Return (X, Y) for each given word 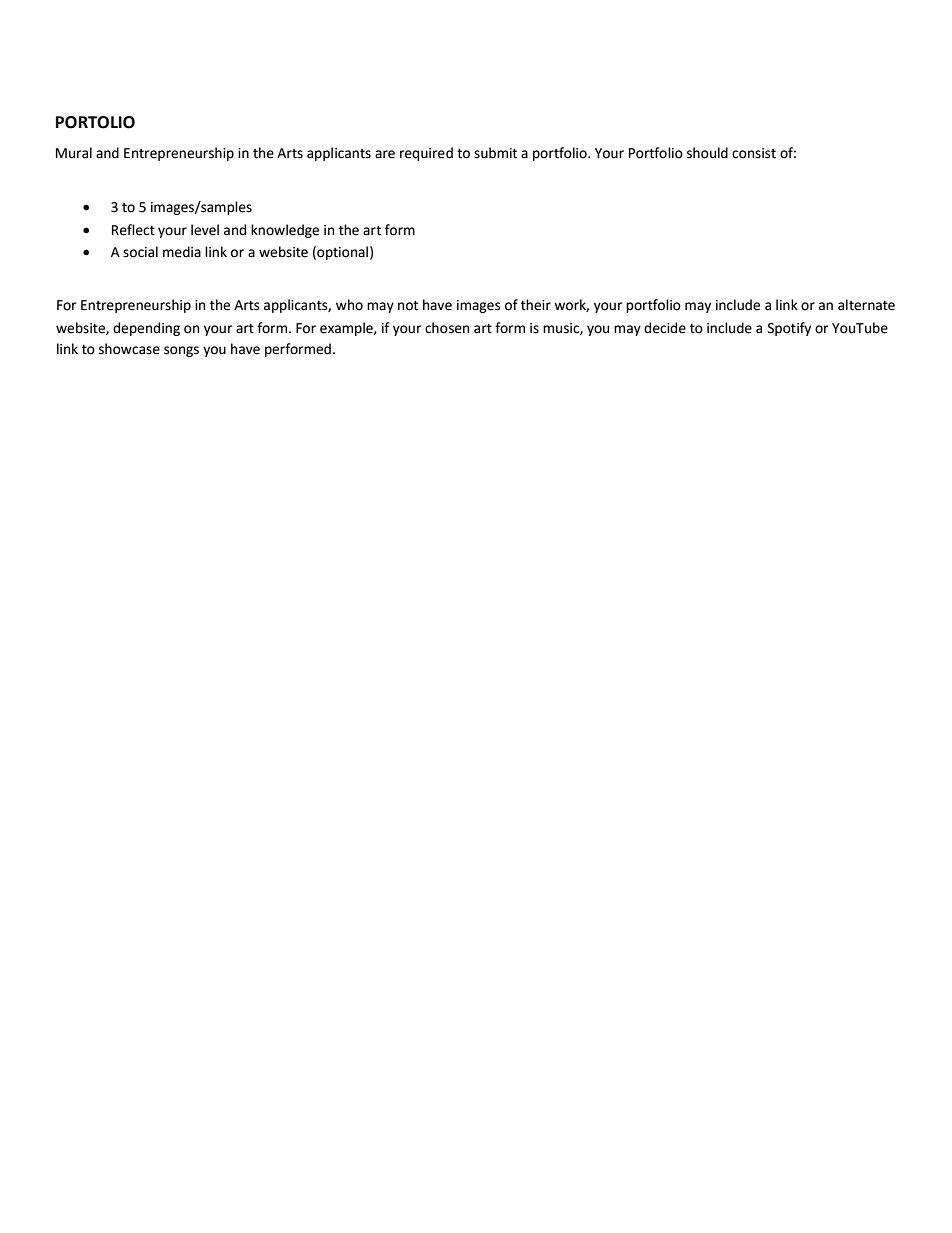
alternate (866, 305)
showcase (129, 349)
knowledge (285, 231)
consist (754, 153)
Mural (74, 153)
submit (495, 153)
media (182, 252)
